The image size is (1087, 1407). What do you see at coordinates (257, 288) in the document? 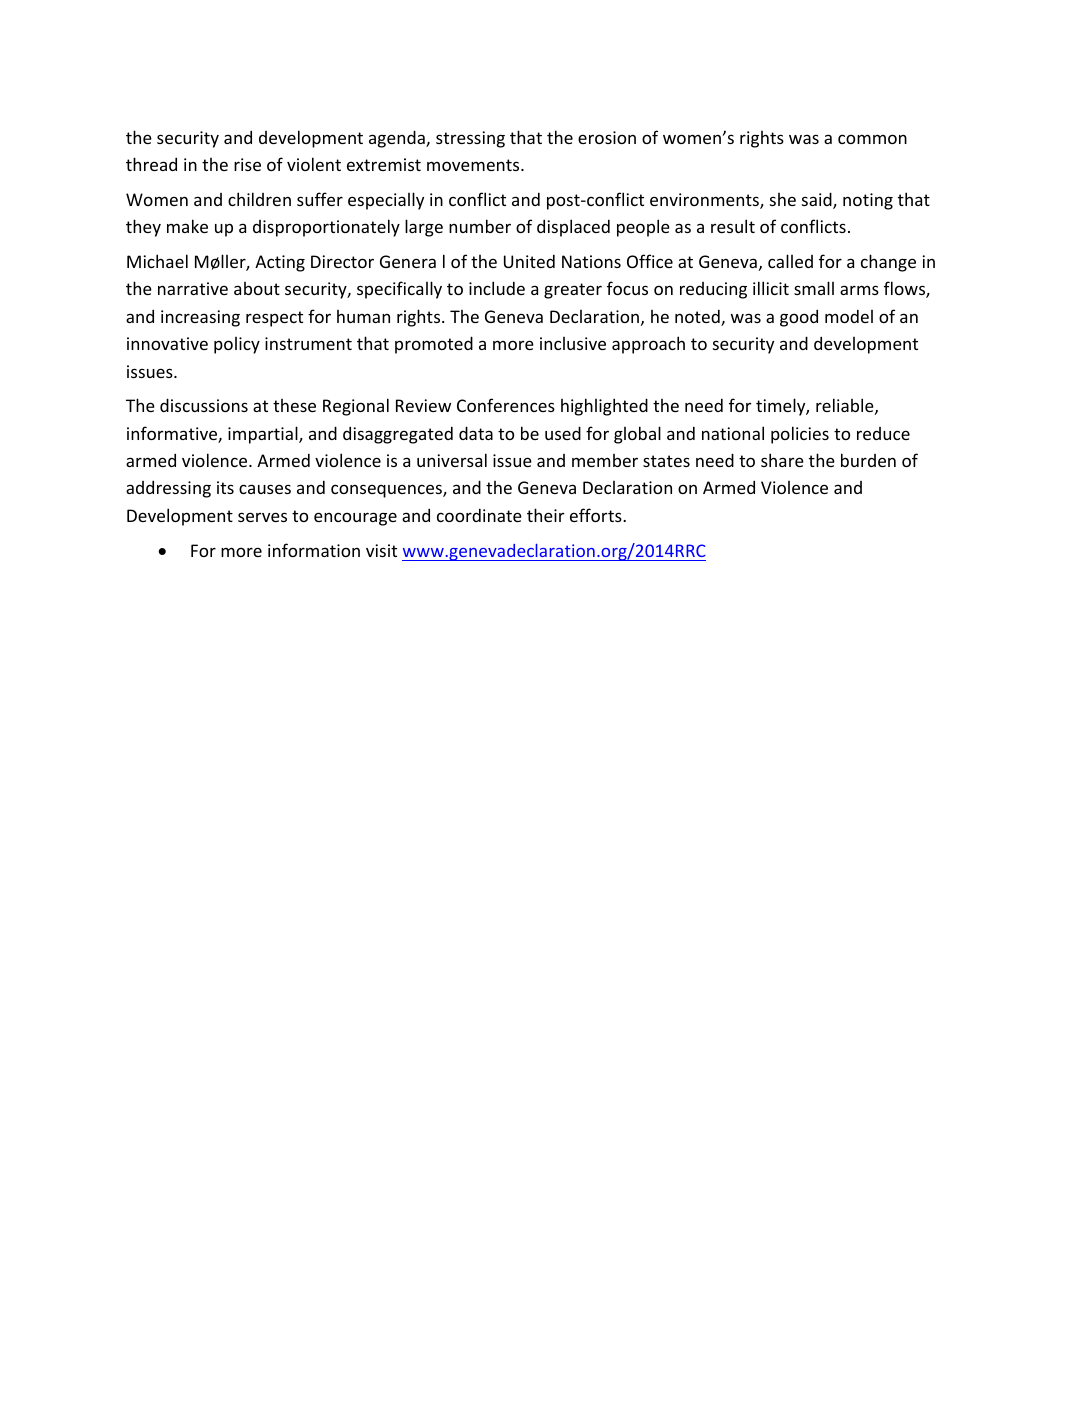
I see `about` at bounding box center [257, 288].
